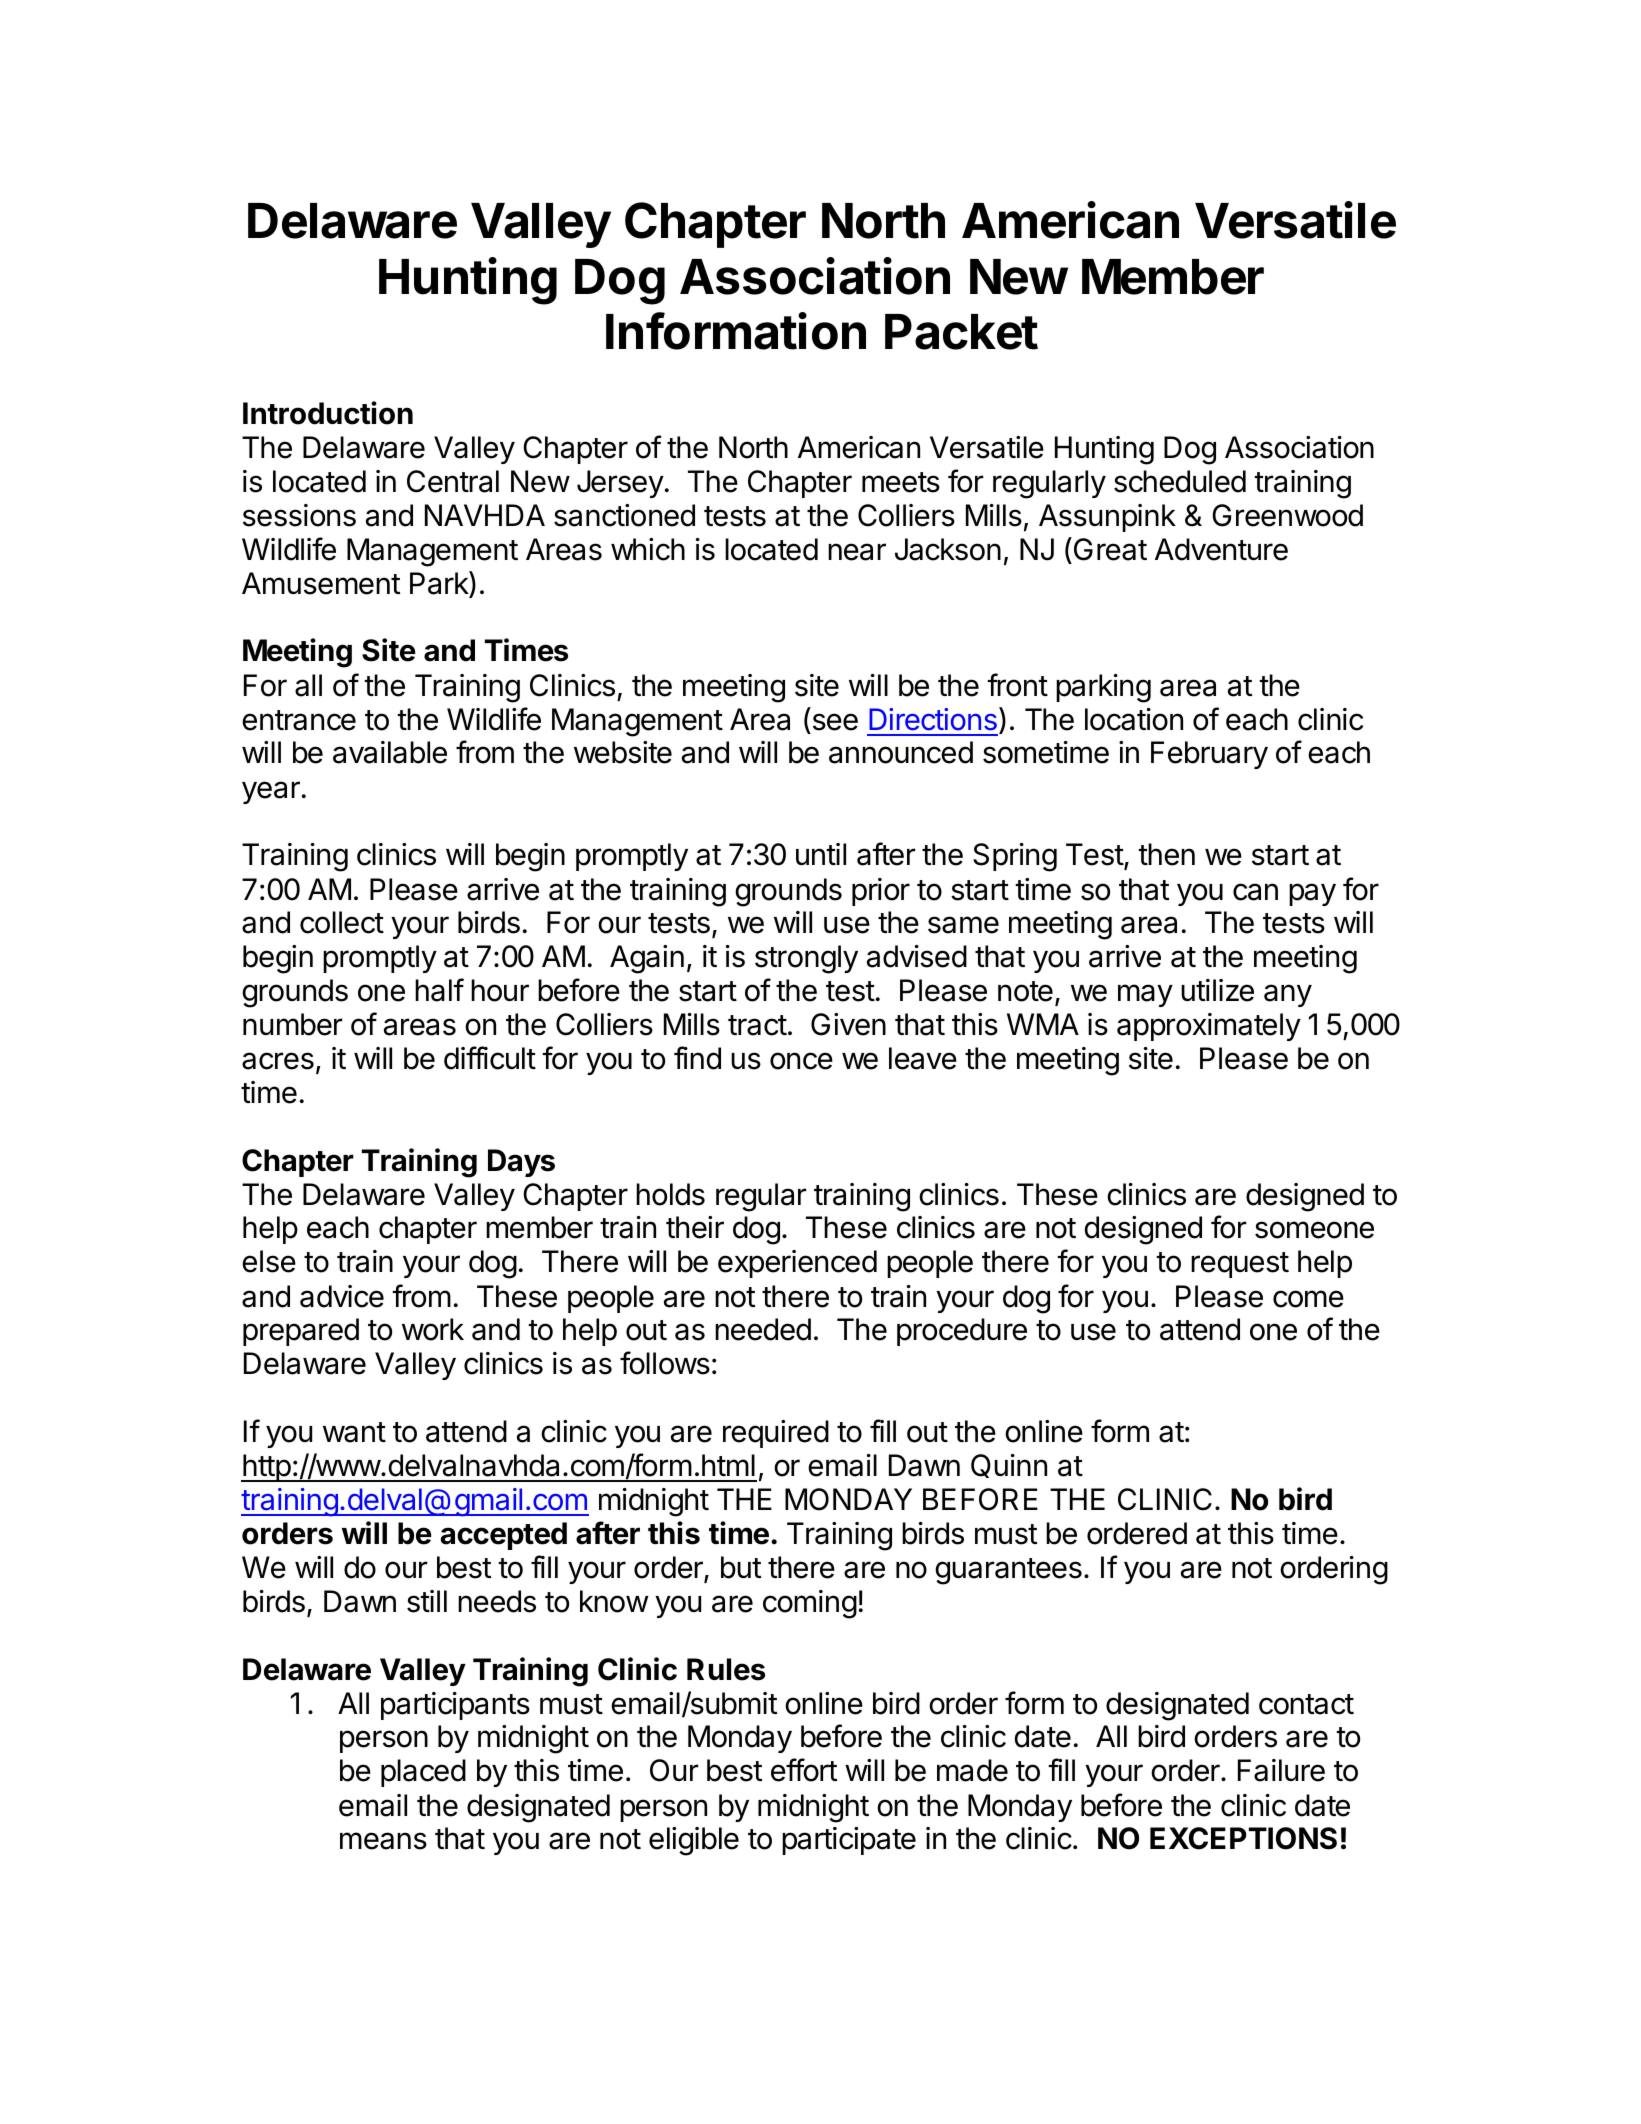 Image resolution: width=1641 pixels, height=2124 pixels. Describe the element at coordinates (1180, 481) in the page. I see `scheduled` at that location.
